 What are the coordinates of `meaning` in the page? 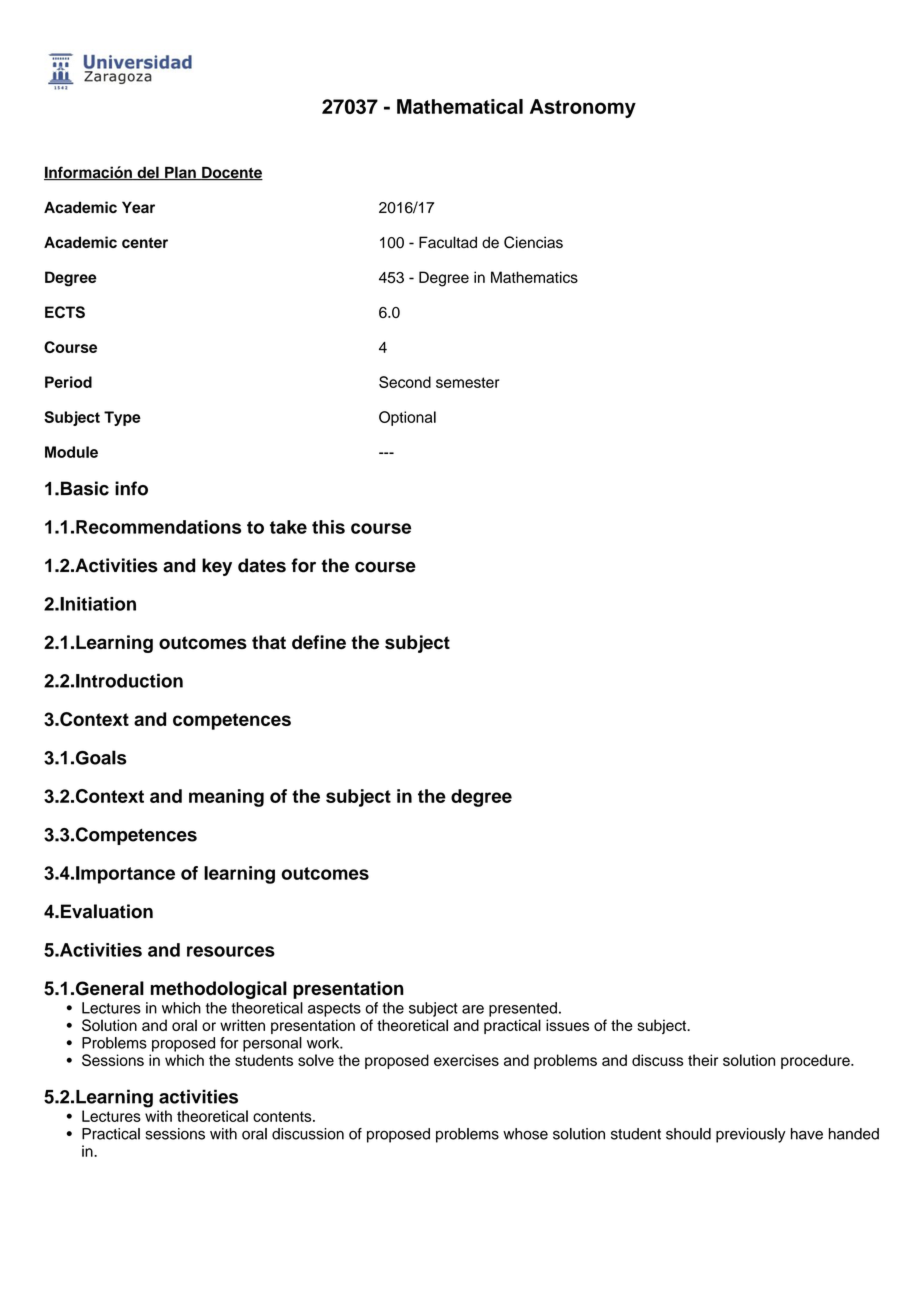 It's located at (226, 798).
